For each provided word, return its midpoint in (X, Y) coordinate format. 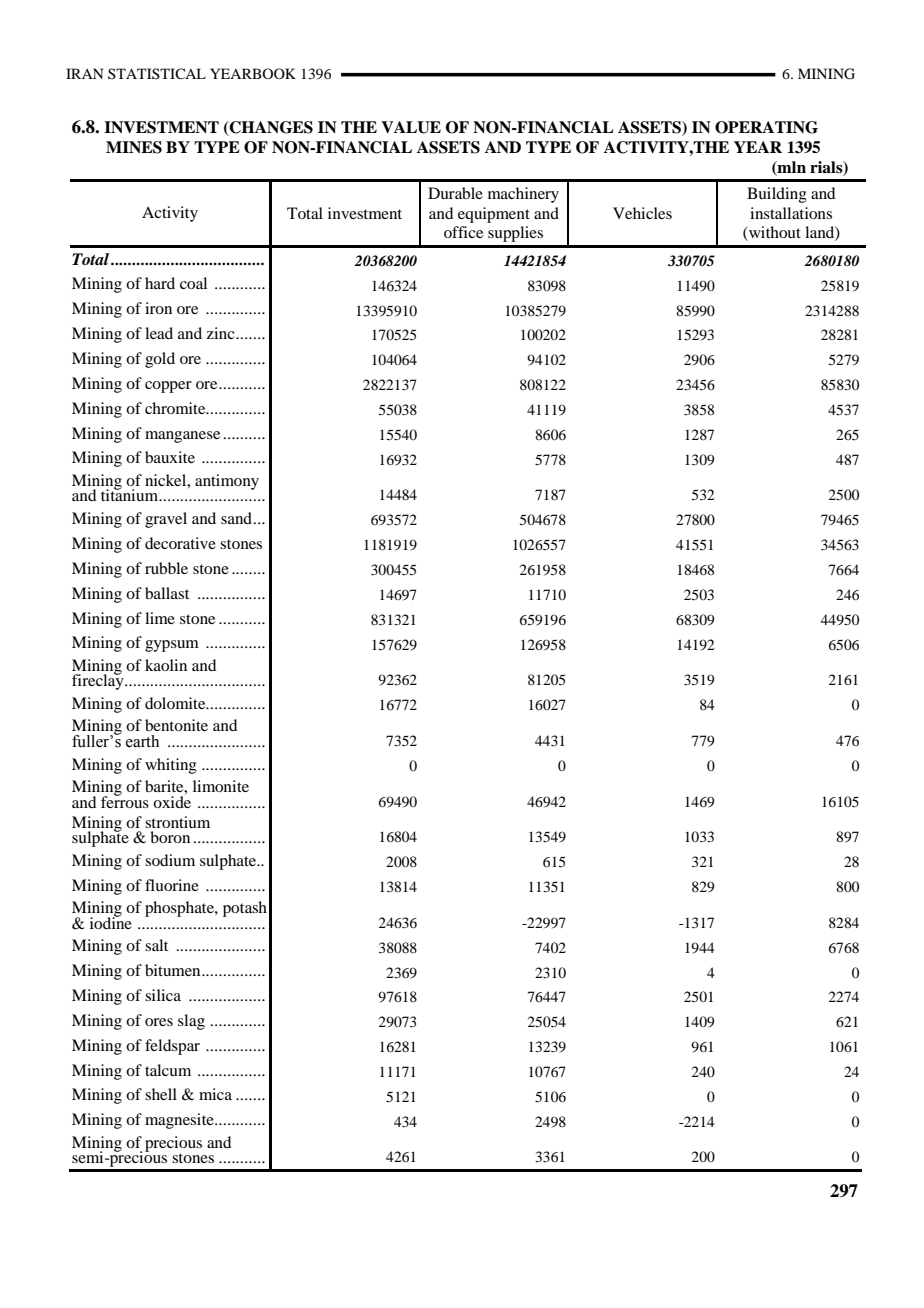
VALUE (411, 127)
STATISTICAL (157, 73)
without (774, 233)
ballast (167, 593)
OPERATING (766, 127)
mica (215, 1094)
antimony (227, 482)
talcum (168, 1070)
